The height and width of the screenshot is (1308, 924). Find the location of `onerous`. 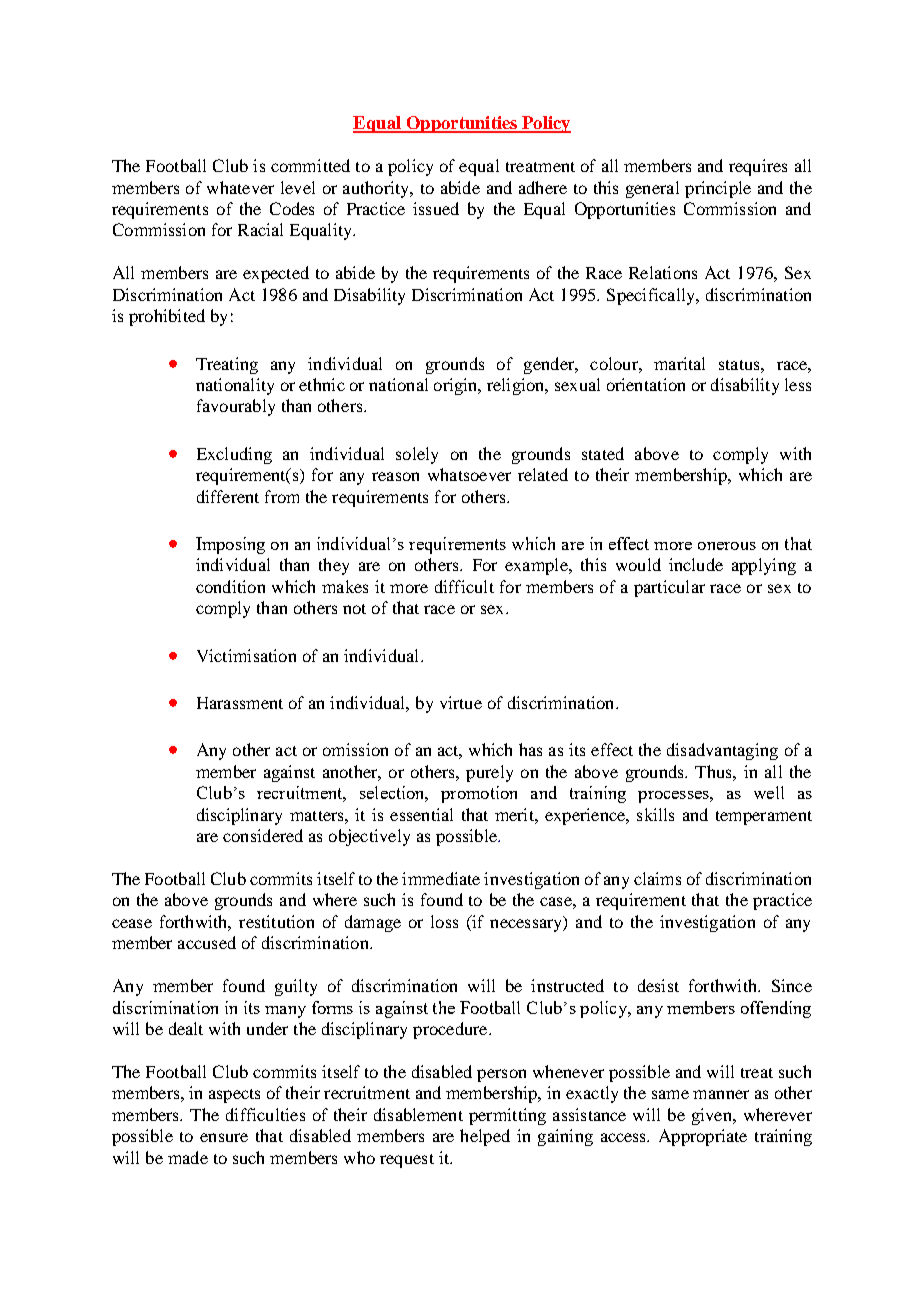

onerous is located at coordinates (727, 546).
